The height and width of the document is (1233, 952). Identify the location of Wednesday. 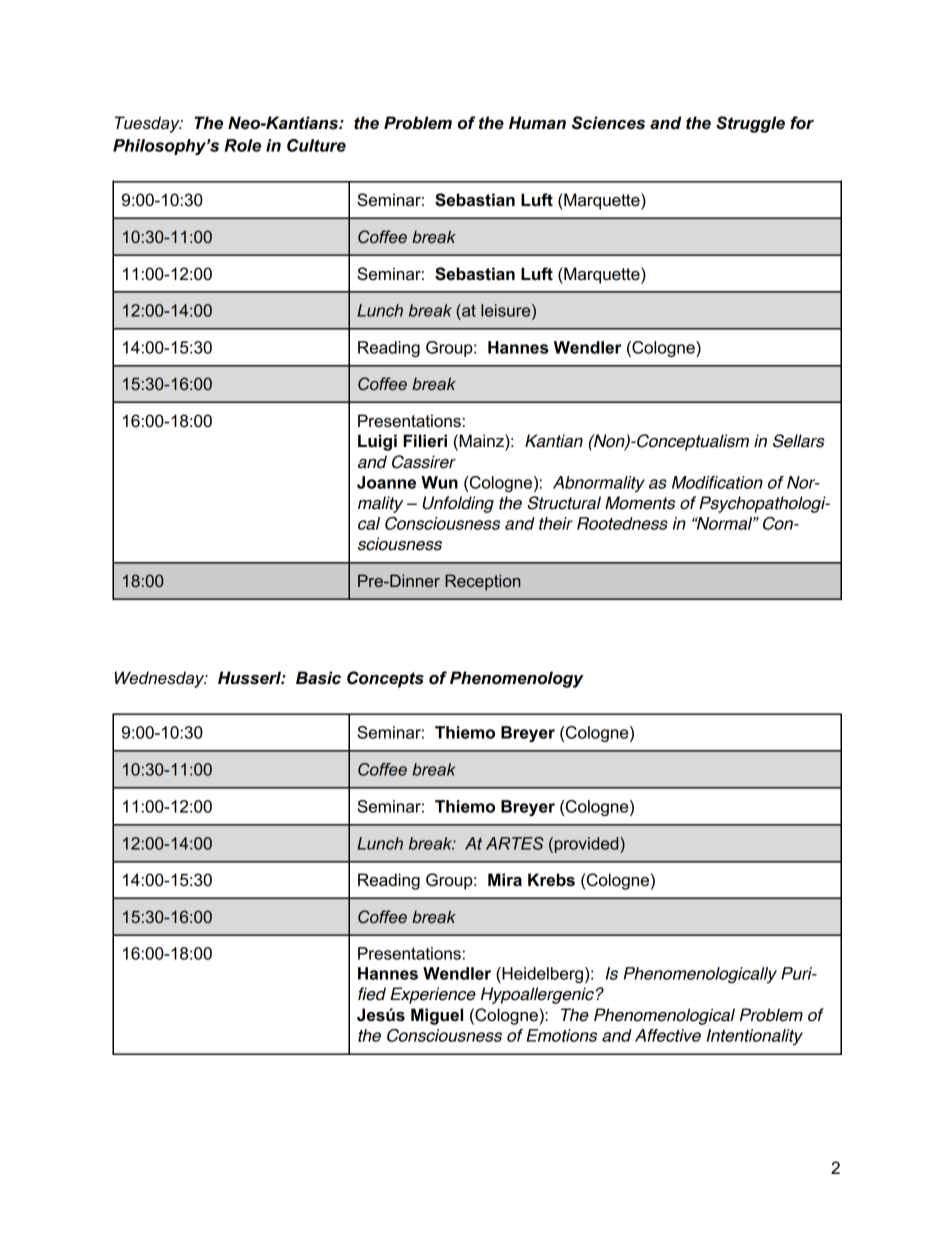
(161, 679).
